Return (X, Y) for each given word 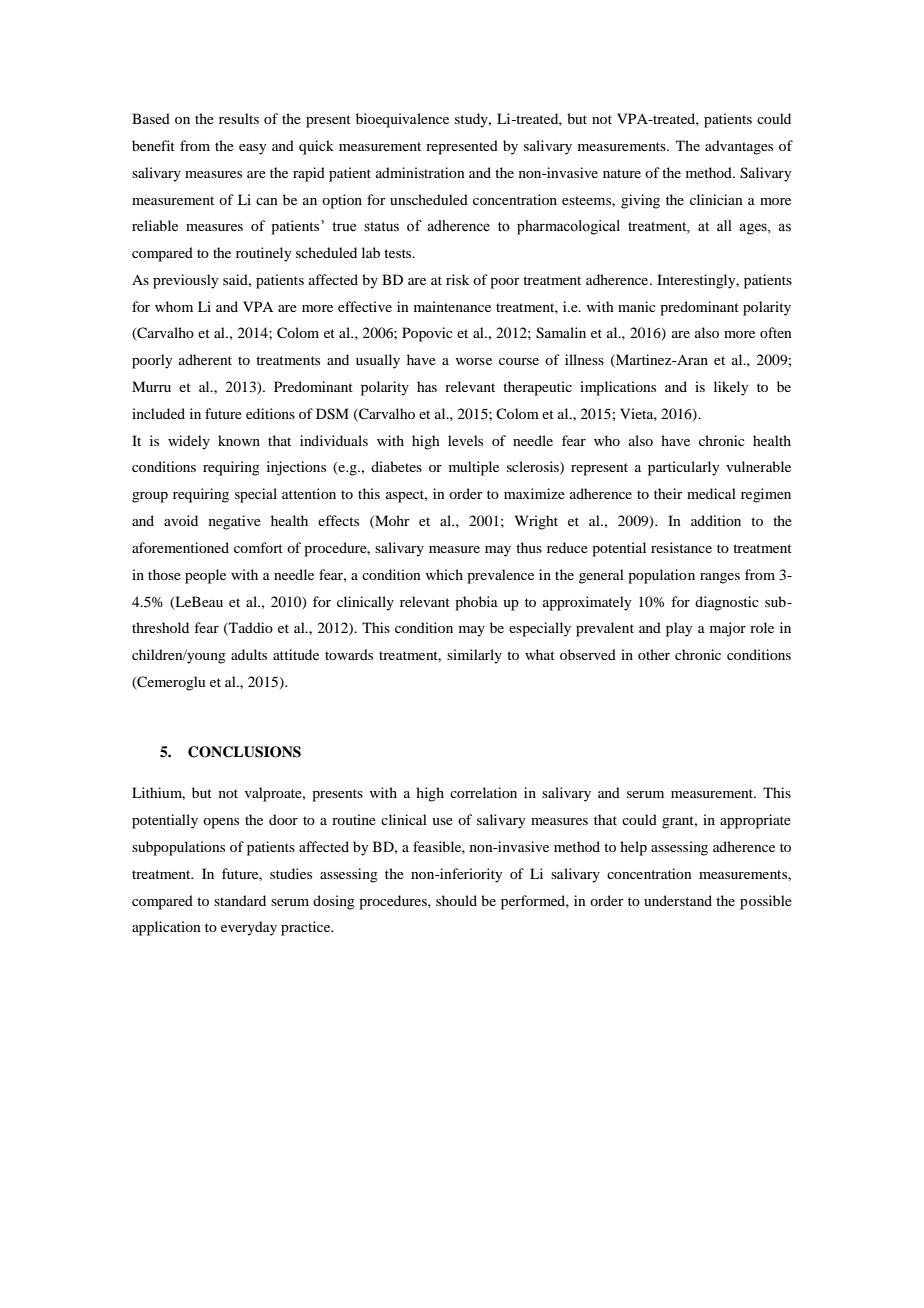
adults (249, 654)
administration (420, 172)
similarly (474, 656)
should (456, 900)
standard (240, 900)
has (427, 386)
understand (678, 900)
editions (270, 413)
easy (252, 149)
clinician (716, 199)
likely (731, 388)
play (679, 629)
